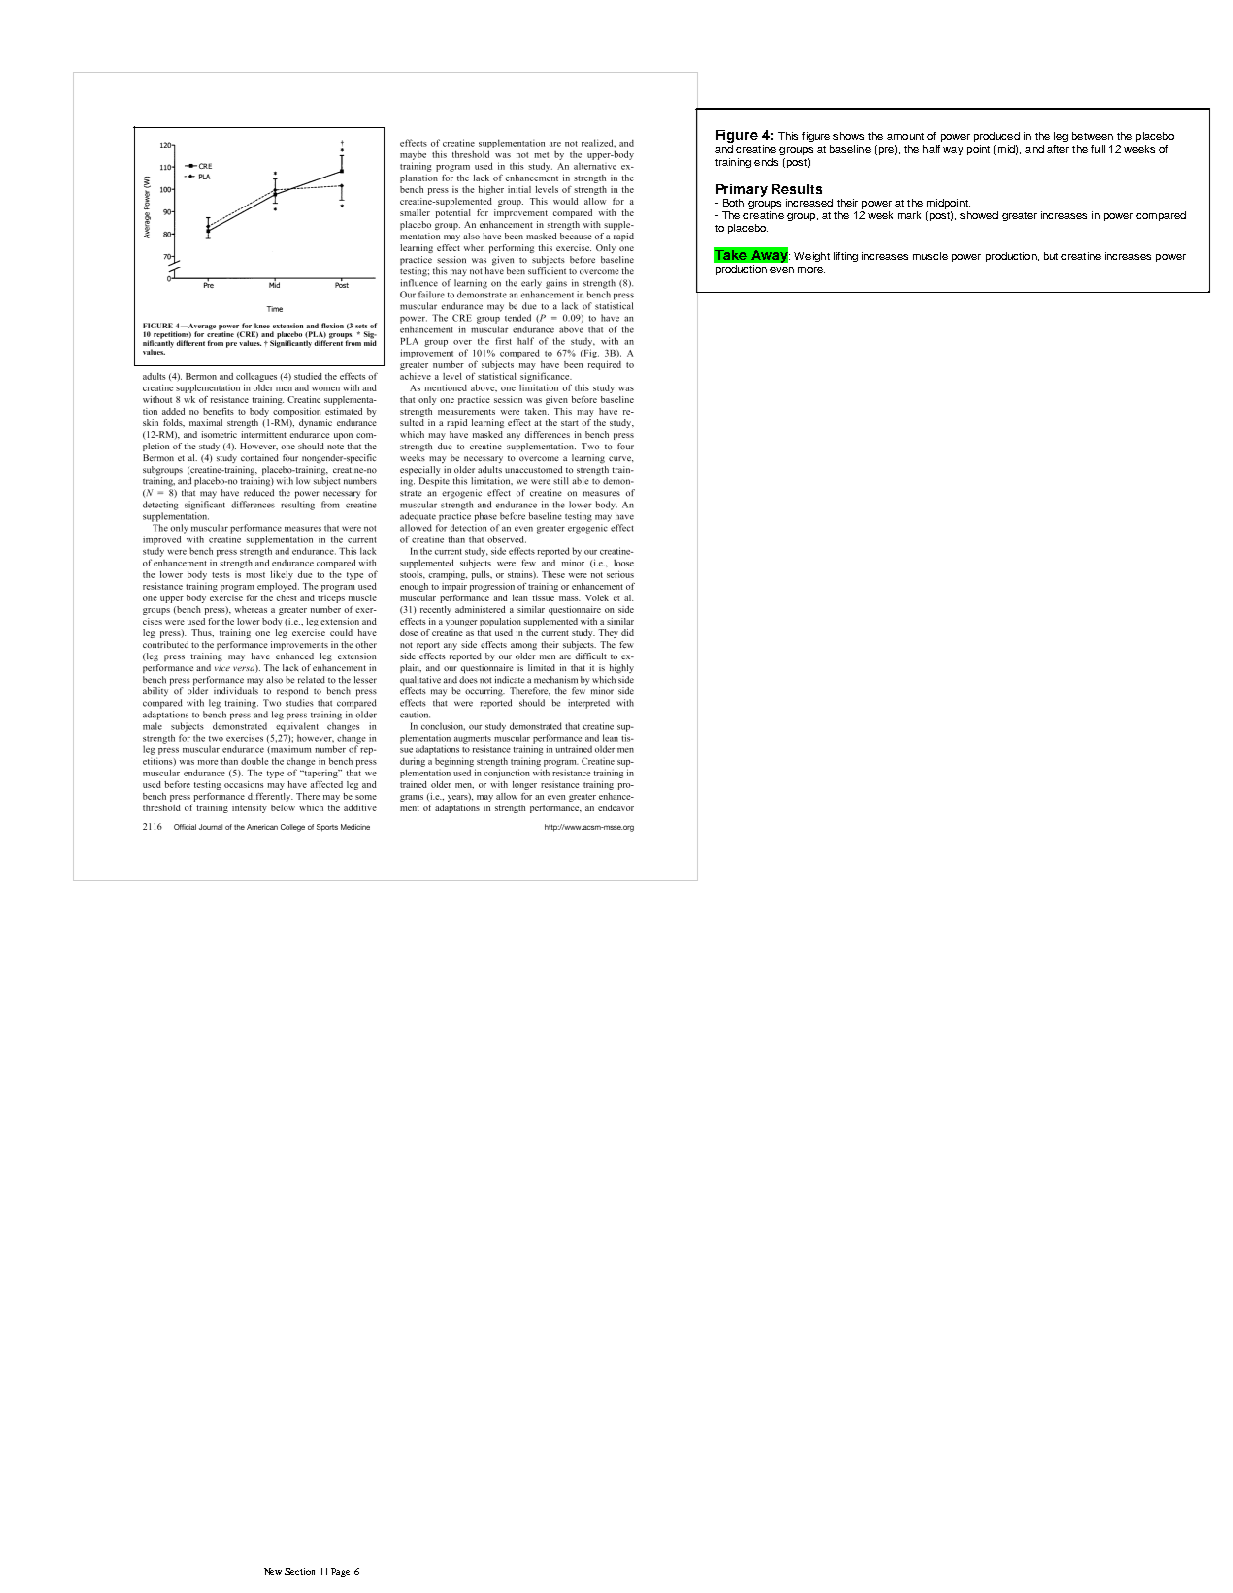 The height and width of the screenshot is (1593, 1233). I want to click on training, so click(733, 163).
